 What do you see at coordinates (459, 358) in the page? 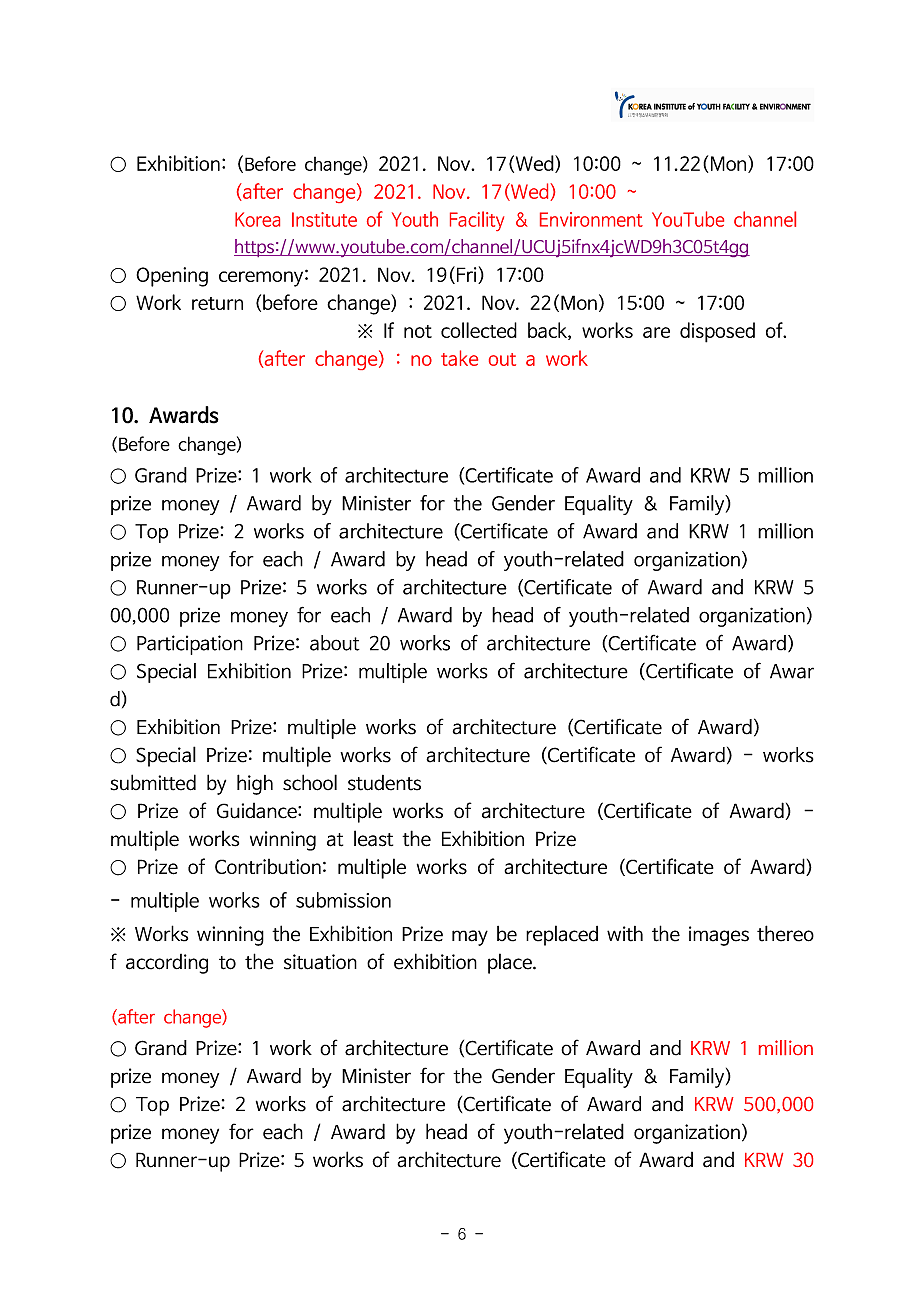
I see `take` at bounding box center [459, 358].
